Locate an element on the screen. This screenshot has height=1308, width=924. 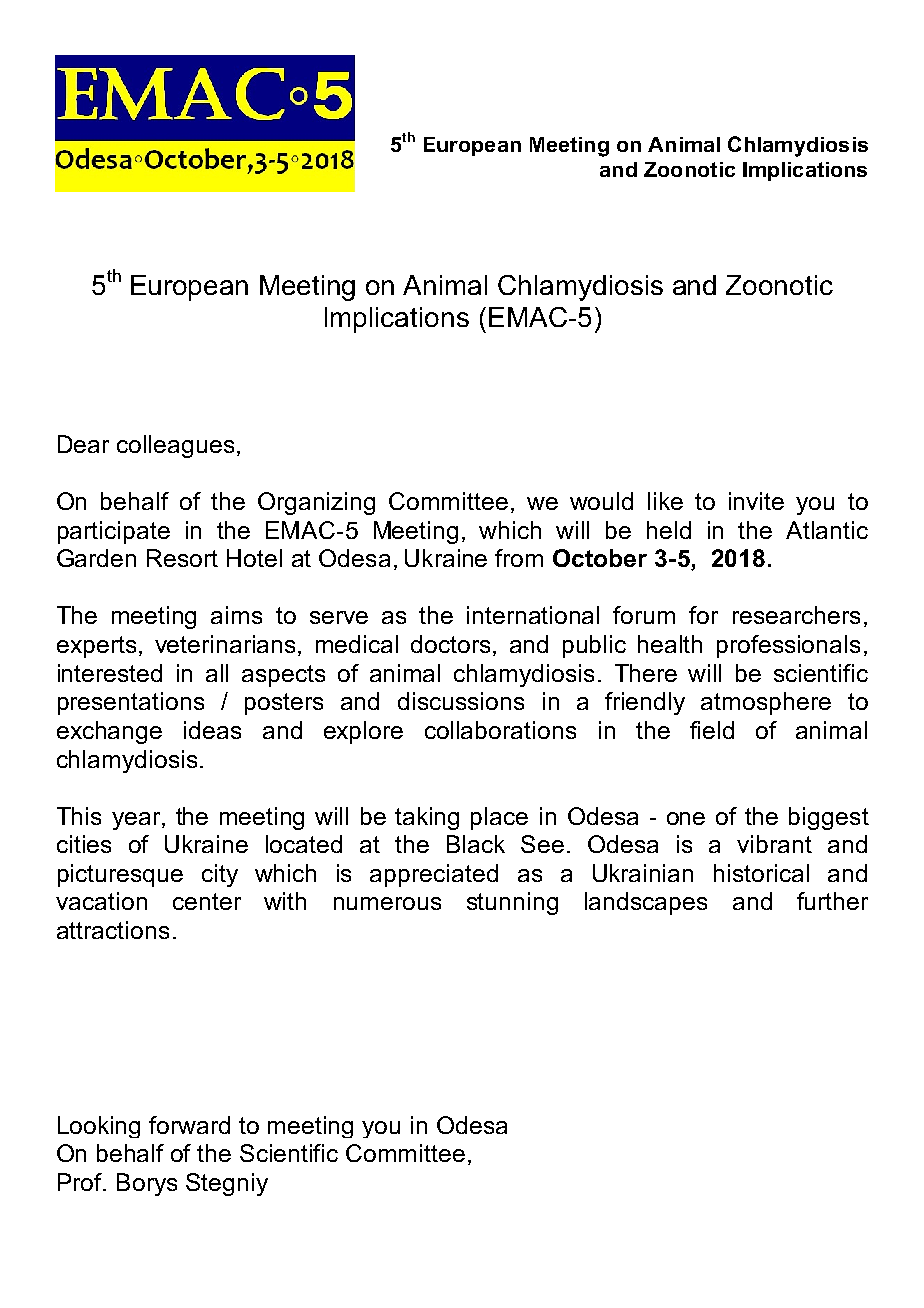
one is located at coordinates (686, 818).
